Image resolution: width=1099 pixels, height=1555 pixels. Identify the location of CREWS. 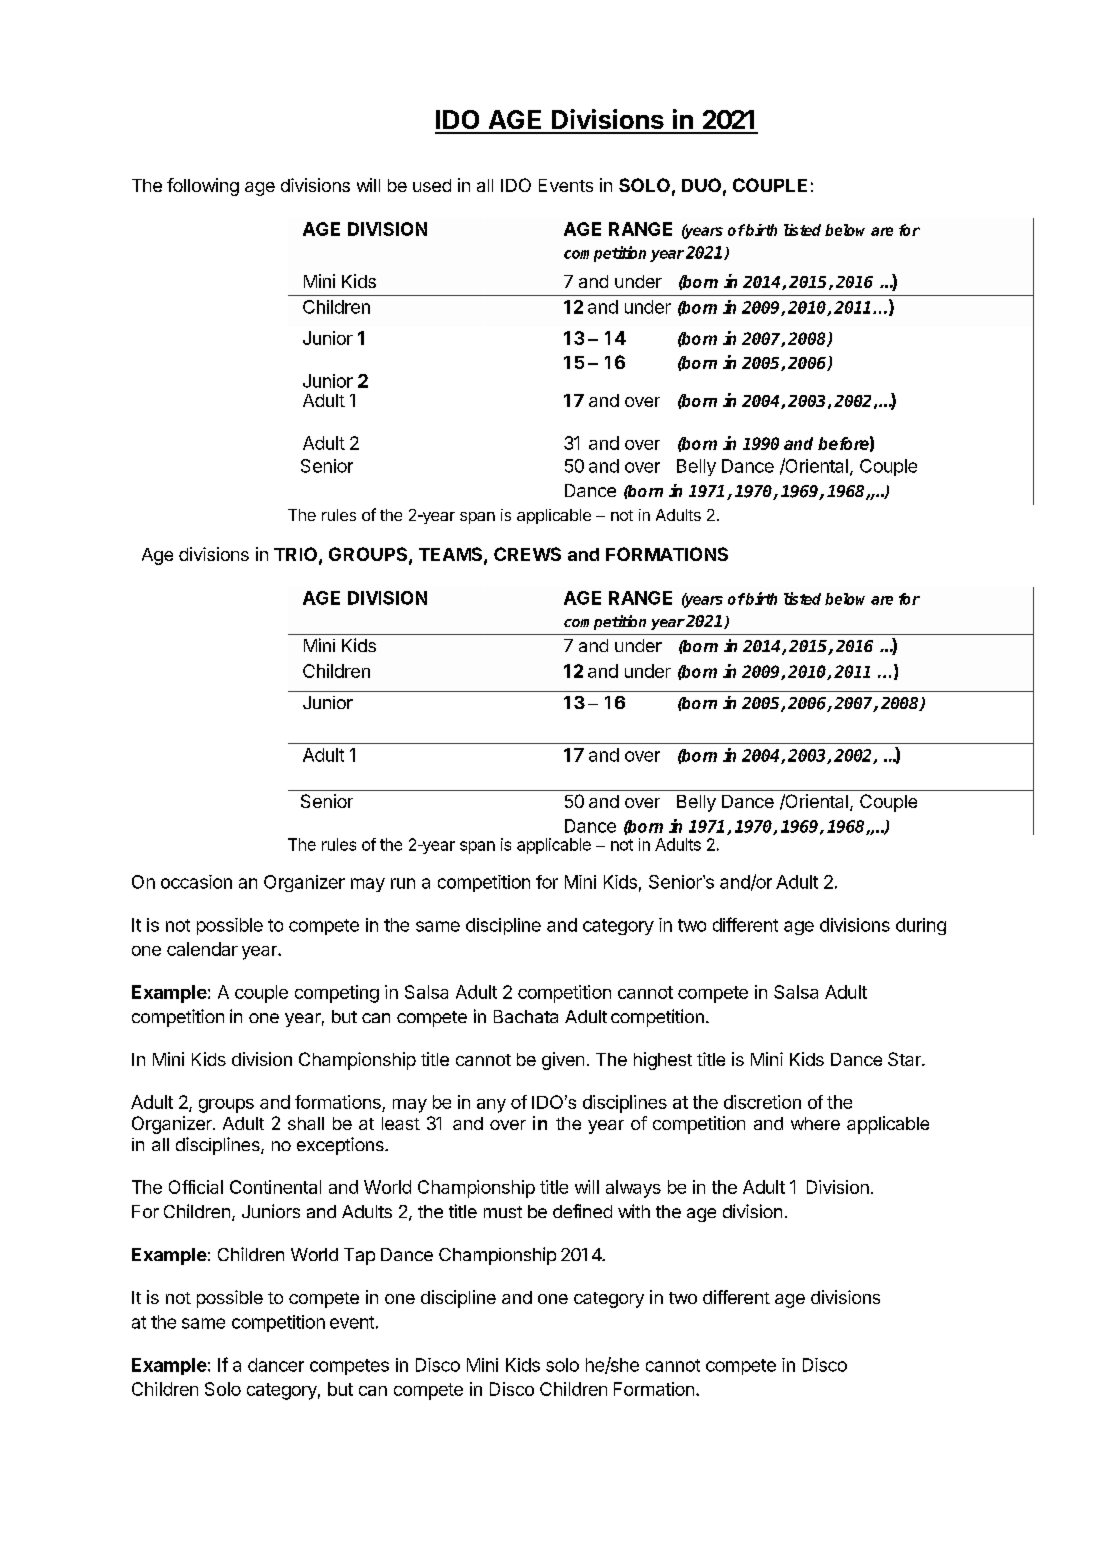
(527, 554).
